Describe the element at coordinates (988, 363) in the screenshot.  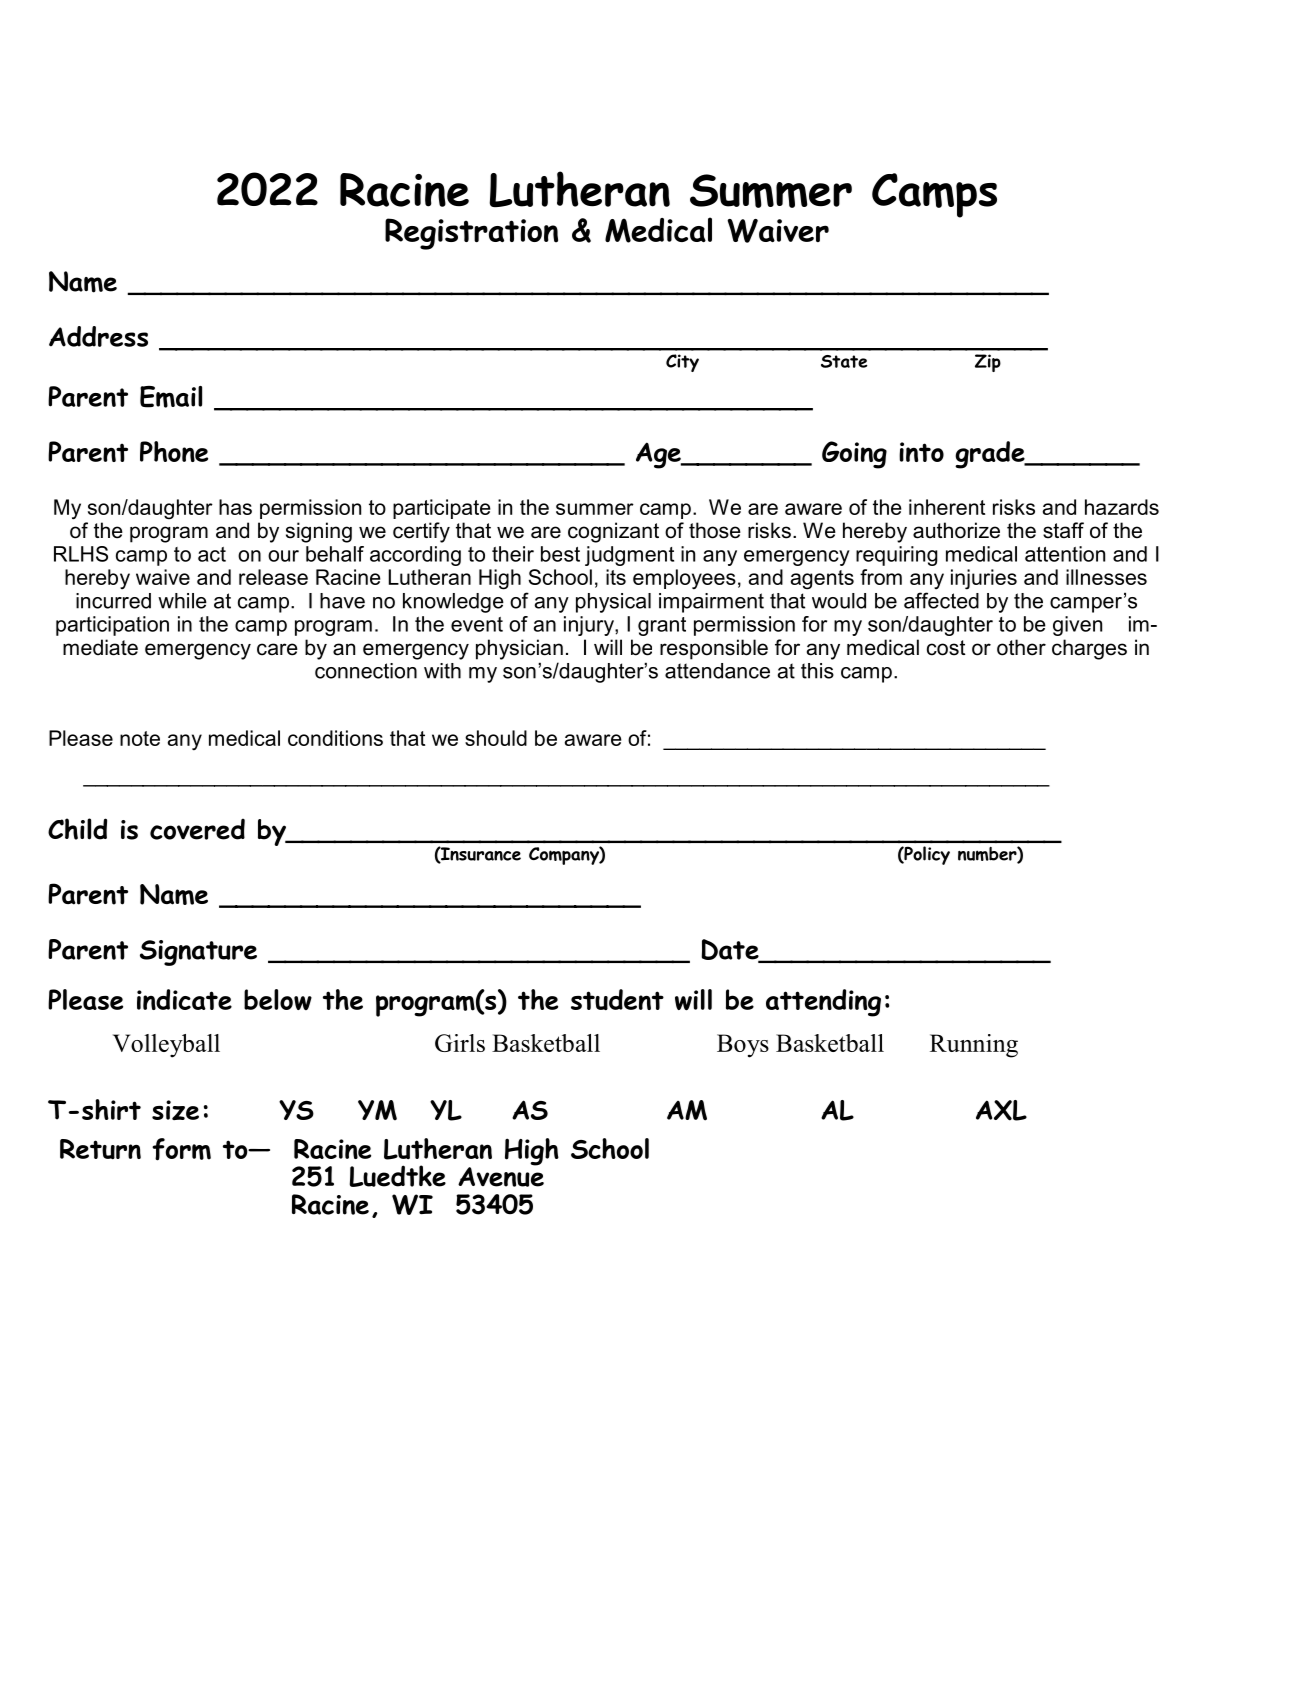
I see `Zip` at that location.
